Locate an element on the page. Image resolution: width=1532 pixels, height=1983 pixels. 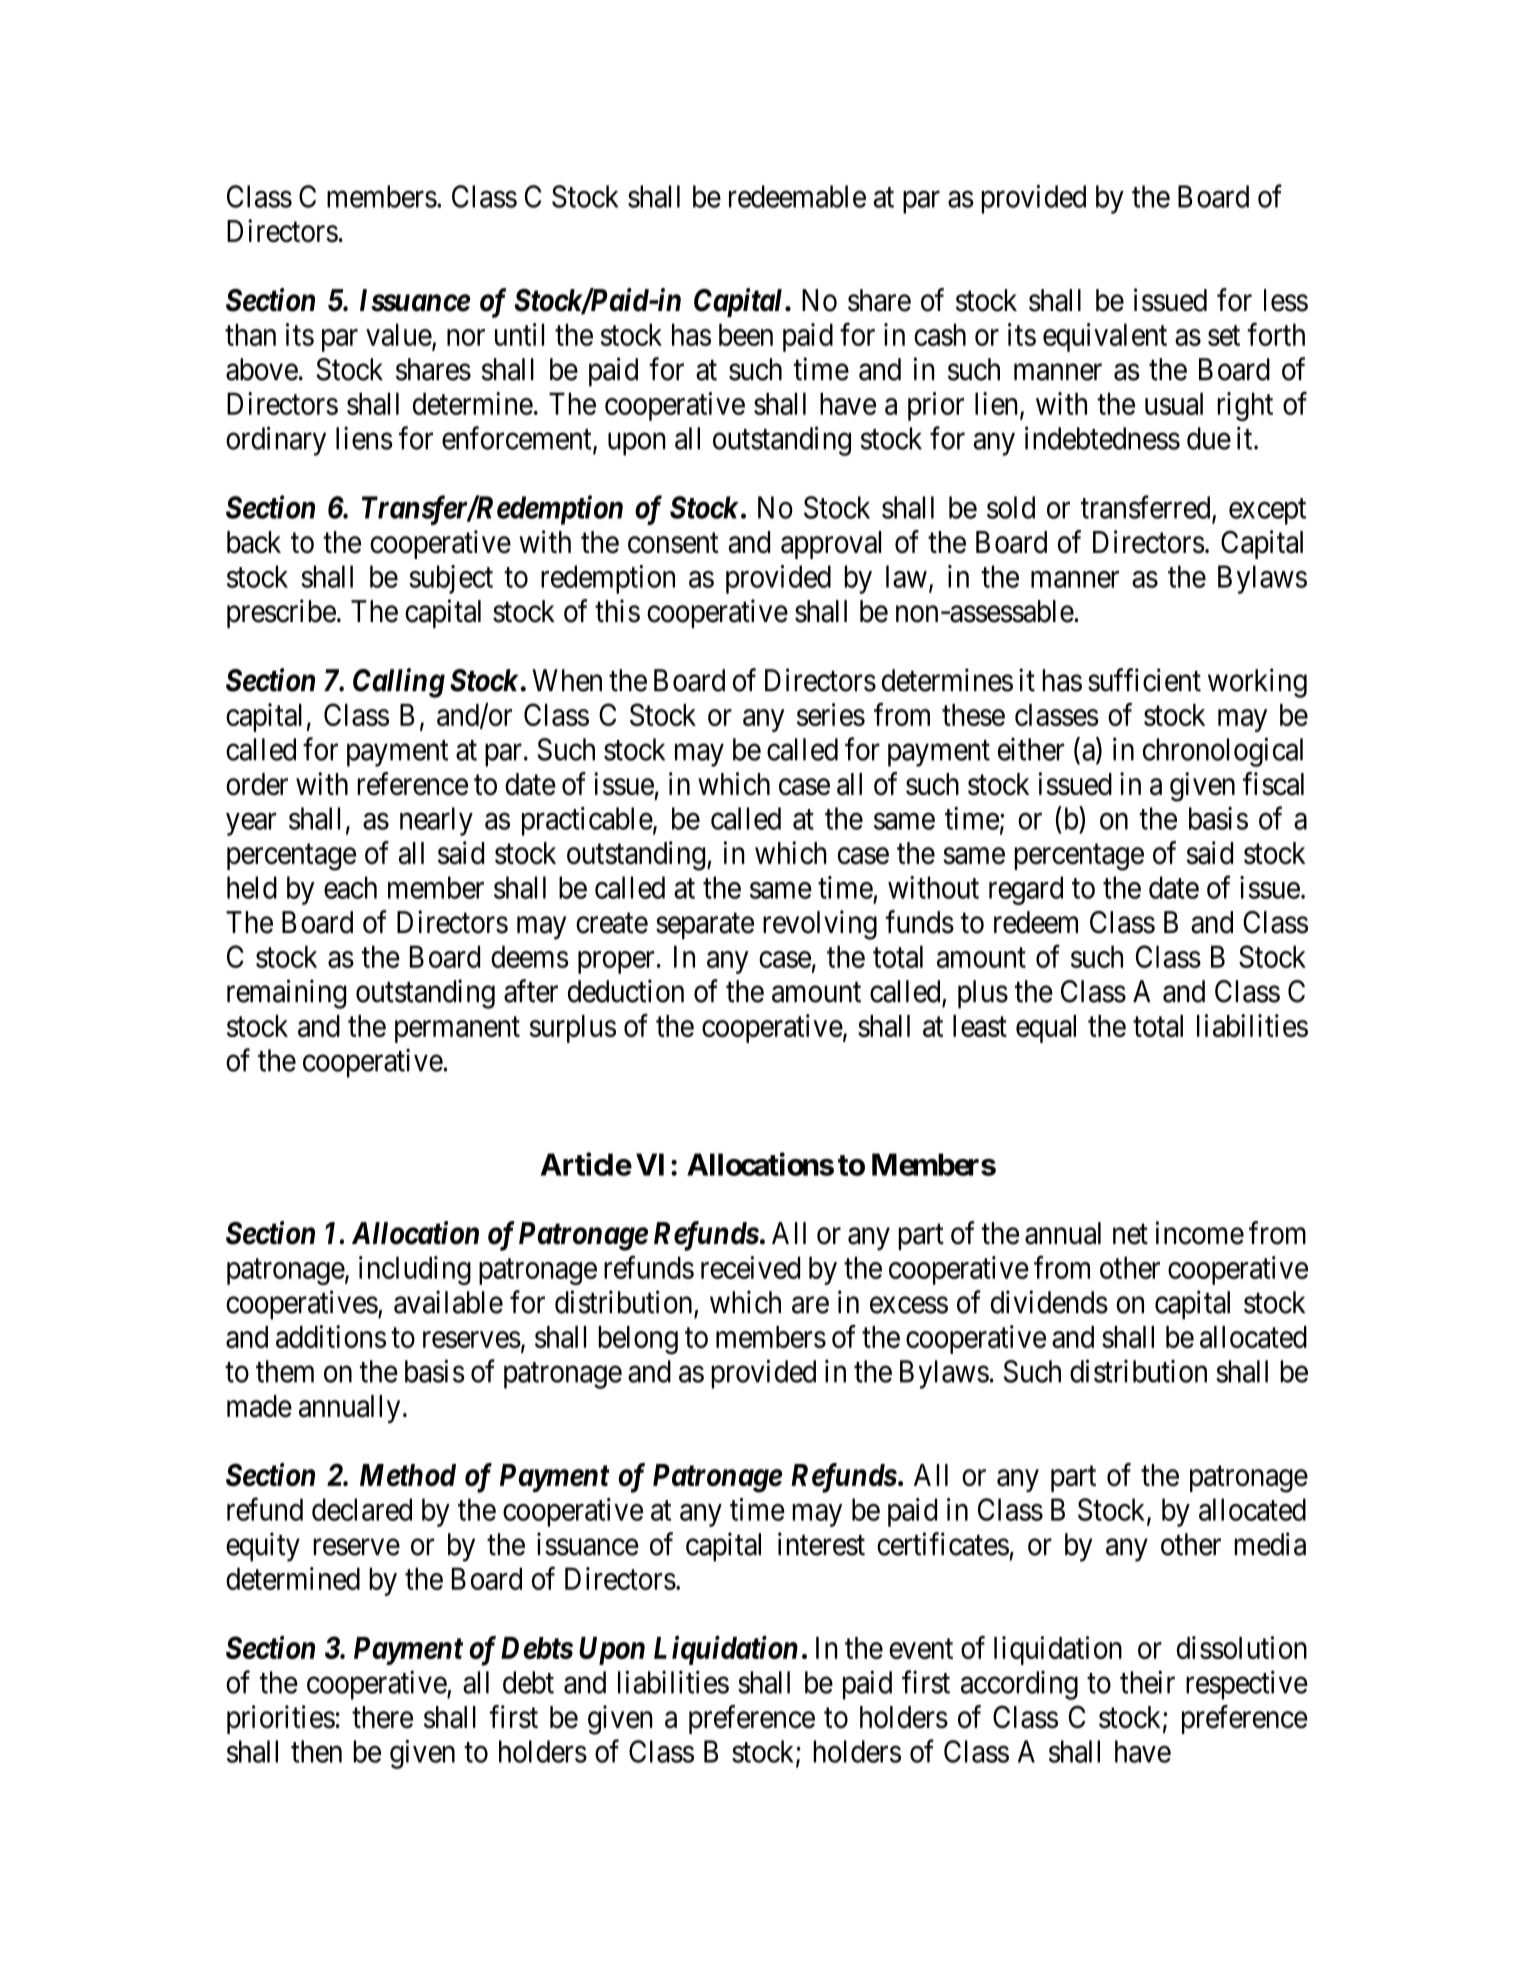
event is located at coordinates (921, 1649).
